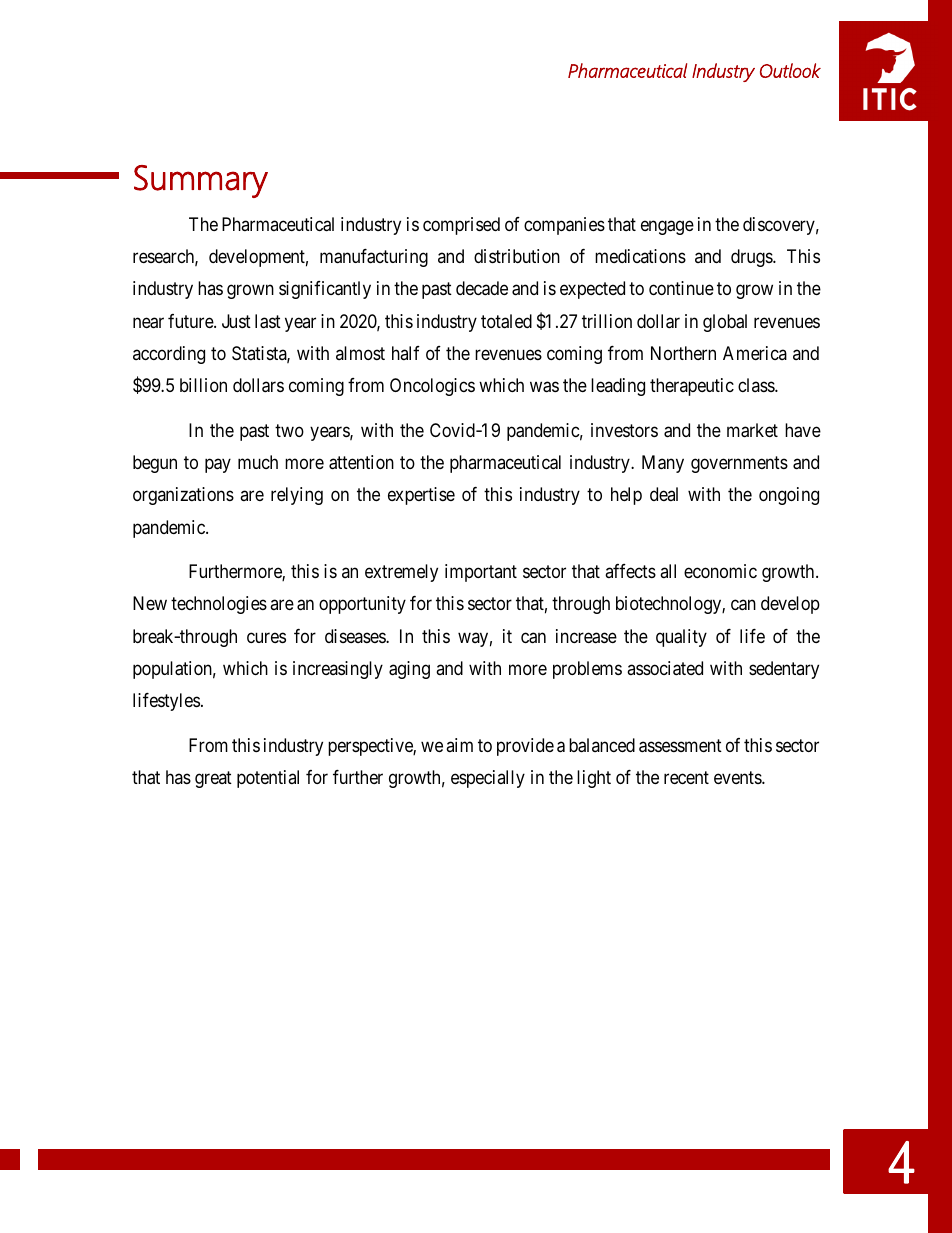 This image has width=952, height=1233. I want to click on Outlook, so click(790, 70).
